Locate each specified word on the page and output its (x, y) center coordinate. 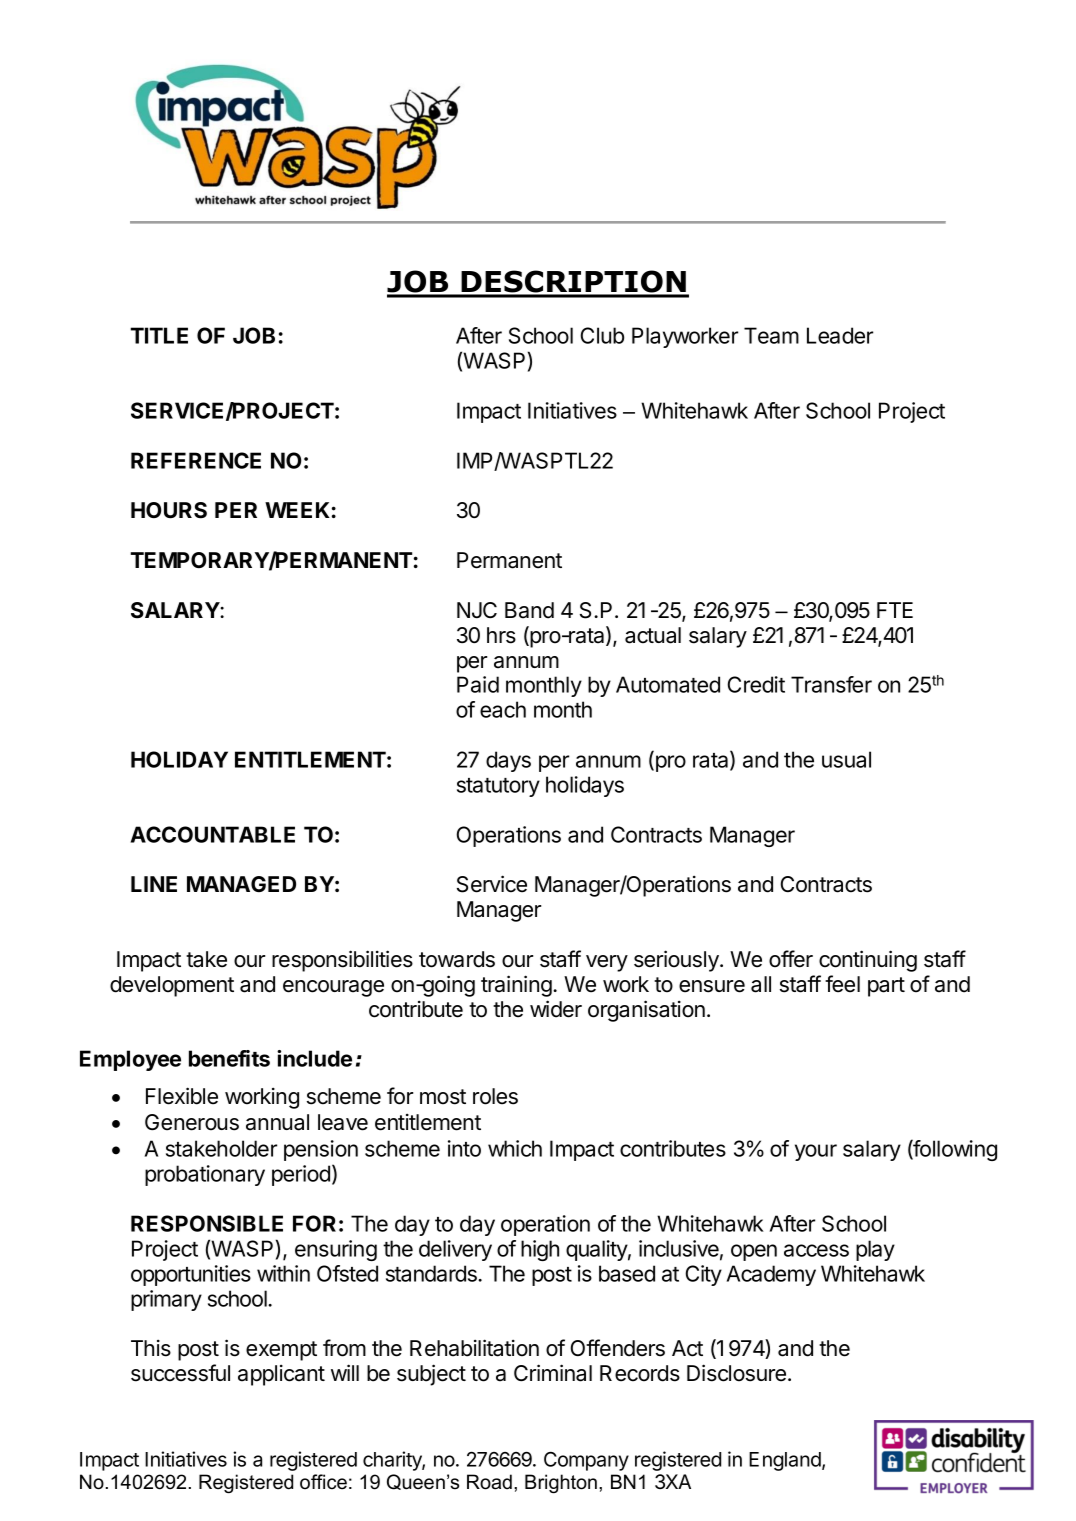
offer (791, 959)
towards (457, 959)
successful (180, 1373)
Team (771, 335)
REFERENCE (196, 460)
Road (489, 1482)
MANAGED (241, 884)
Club (602, 335)
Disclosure (738, 1373)
